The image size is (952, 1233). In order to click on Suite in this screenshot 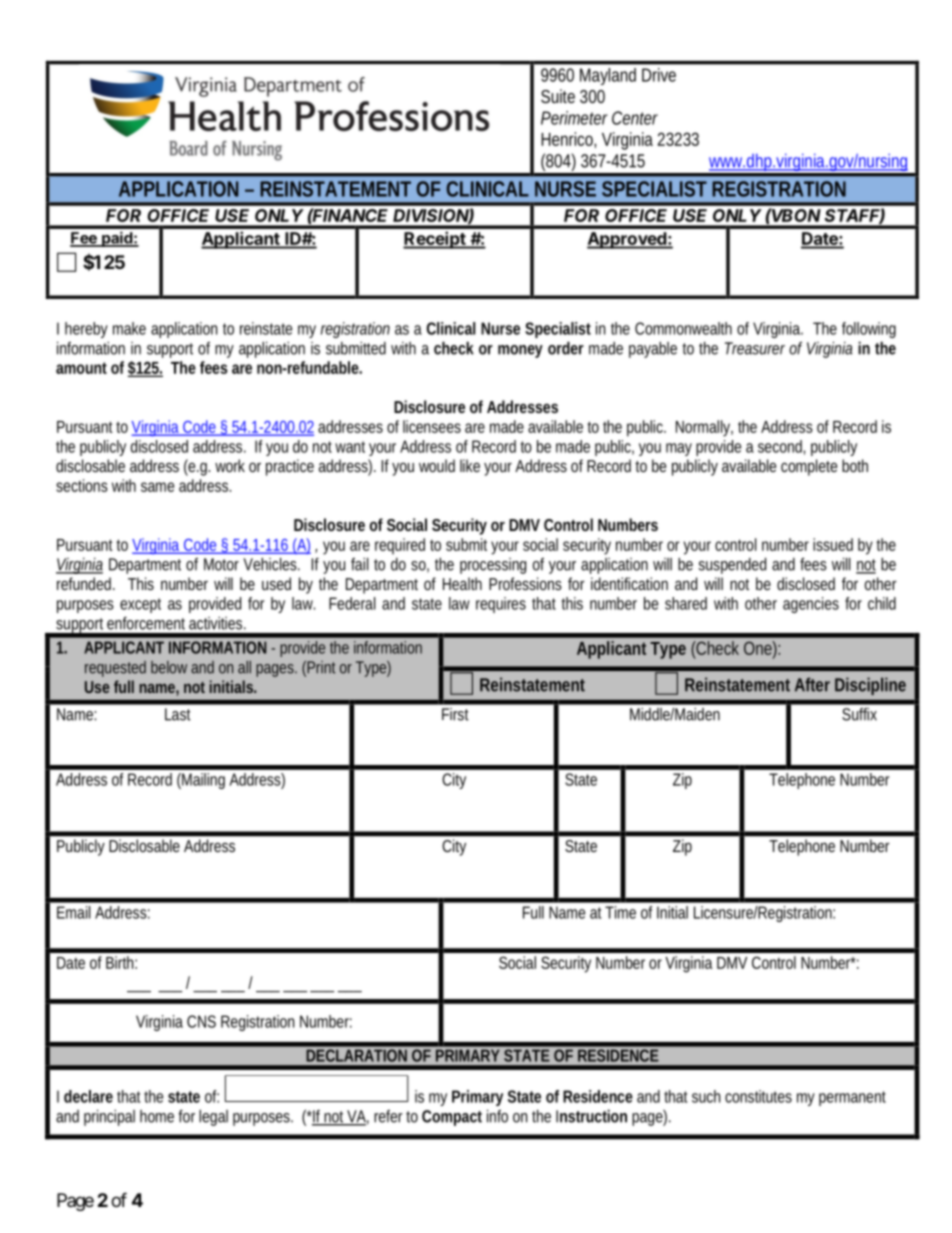, I will do `click(558, 96)`.
